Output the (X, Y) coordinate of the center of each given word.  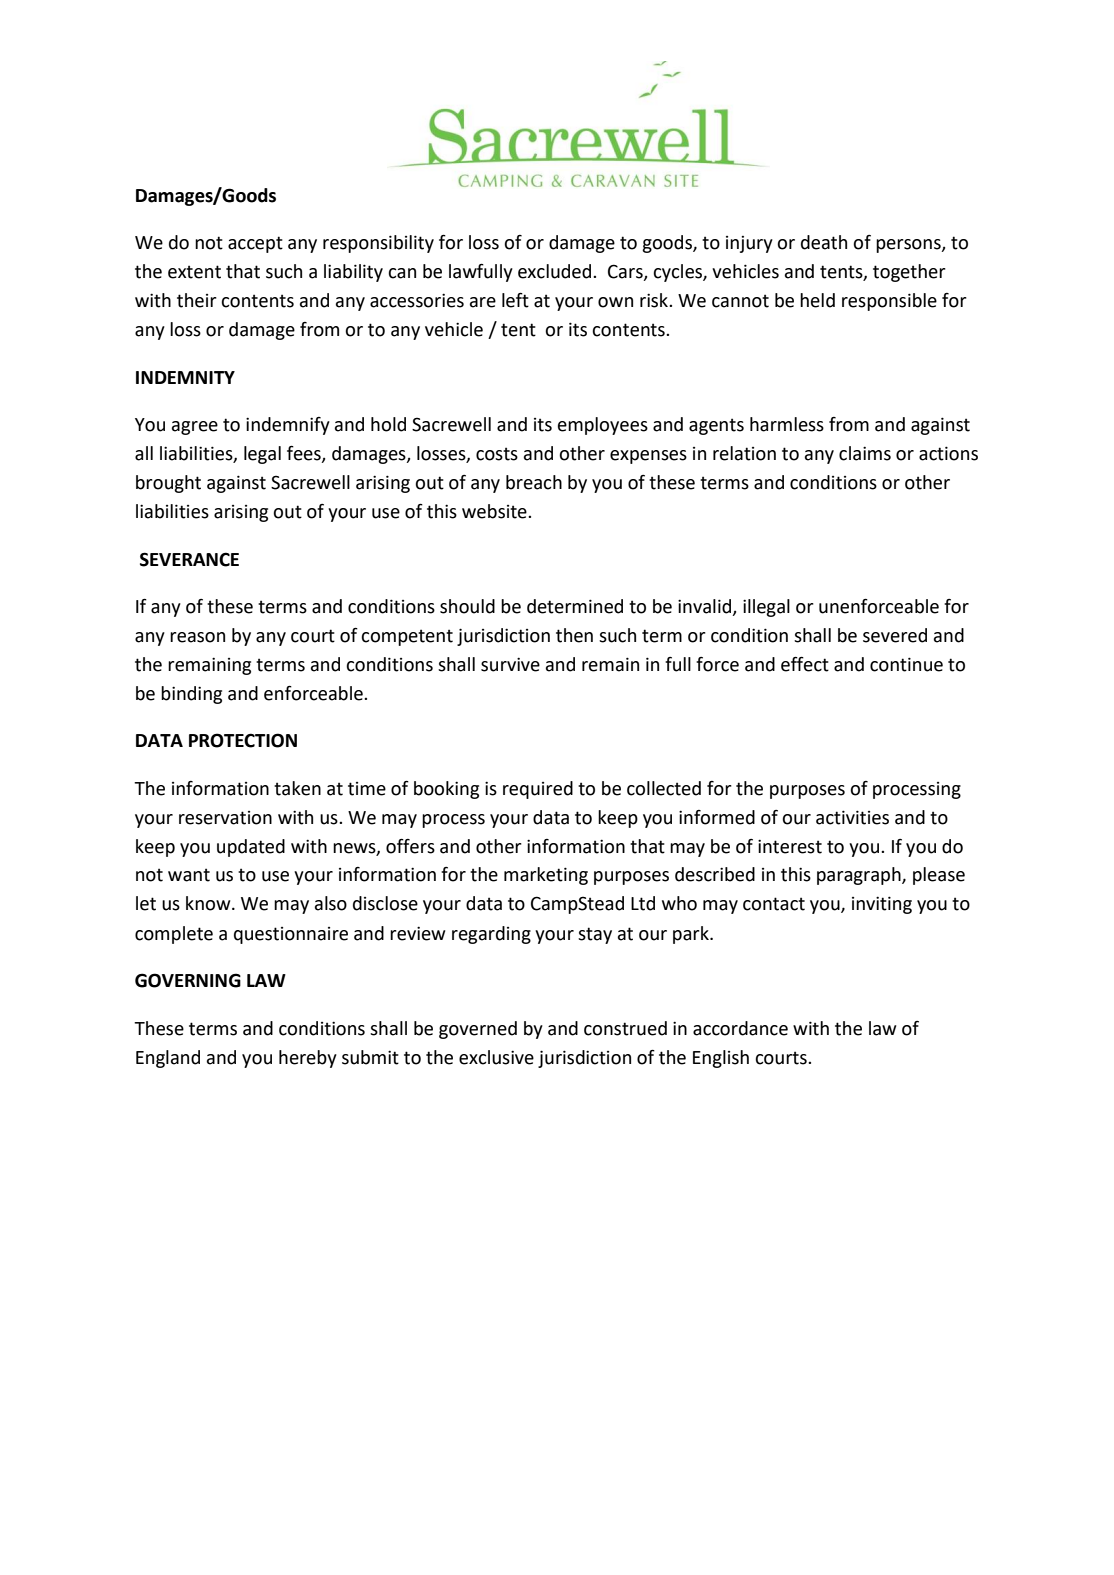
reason (197, 637)
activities (852, 817)
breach (534, 482)
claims (865, 453)
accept (255, 244)
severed (895, 635)
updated (251, 848)
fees (305, 454)
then (574, 635)
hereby (308, 1059)
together (909, 273)
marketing (546, 876)
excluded (556, 271)
